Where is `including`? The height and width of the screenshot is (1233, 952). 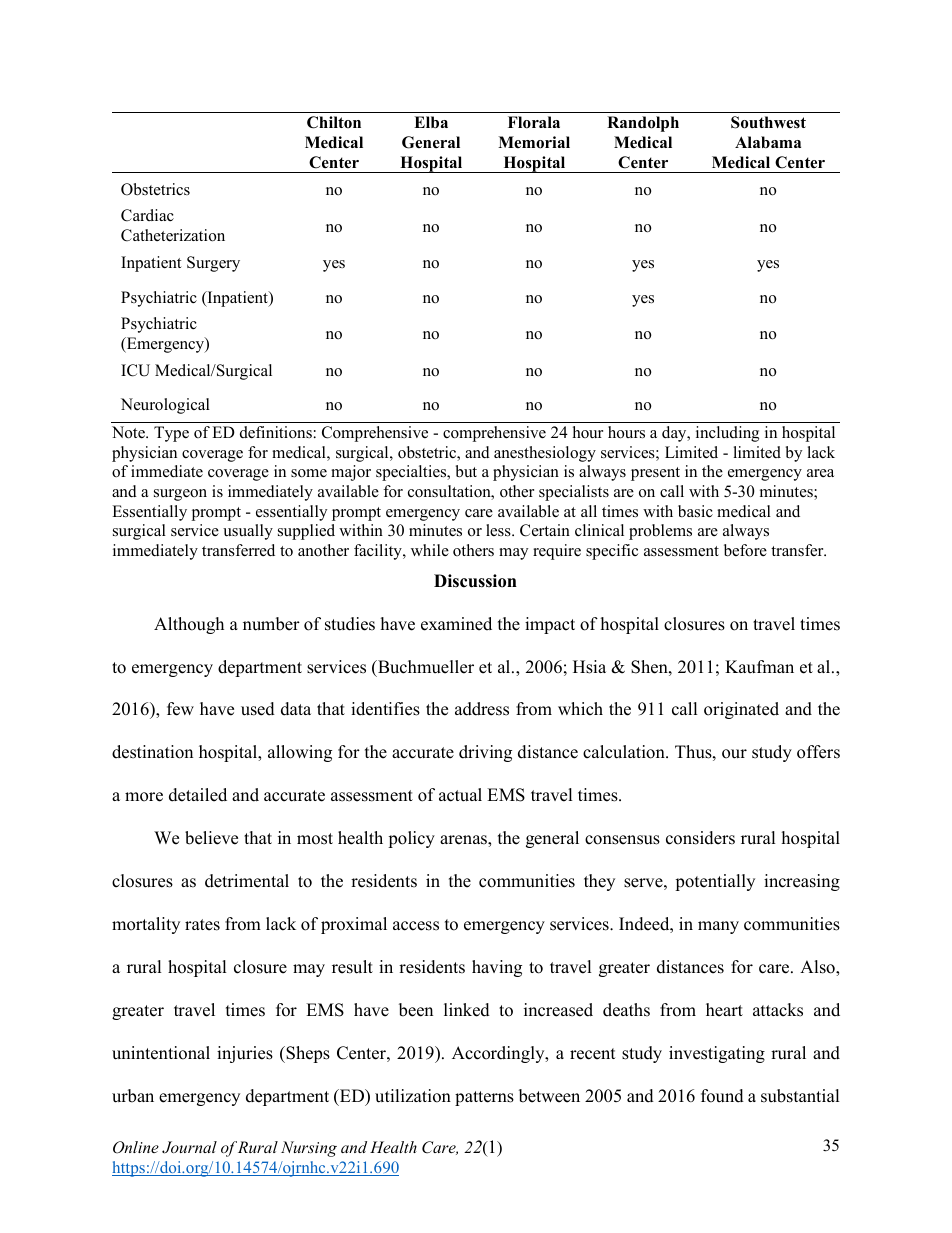
including is located at coordinates (727, 434).
